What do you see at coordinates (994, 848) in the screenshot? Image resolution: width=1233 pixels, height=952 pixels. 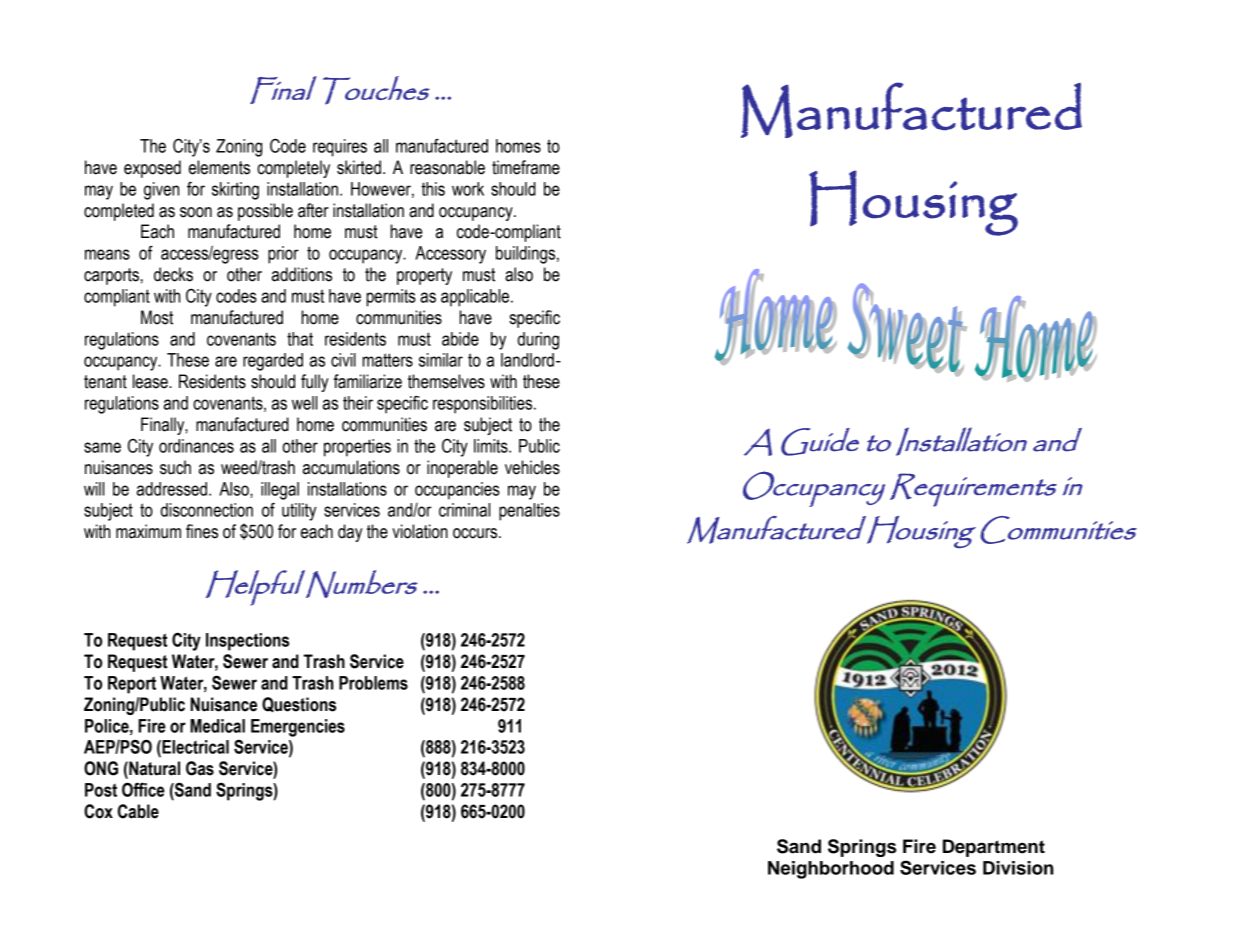 I see `Department` at bounding box center [994, 848].
